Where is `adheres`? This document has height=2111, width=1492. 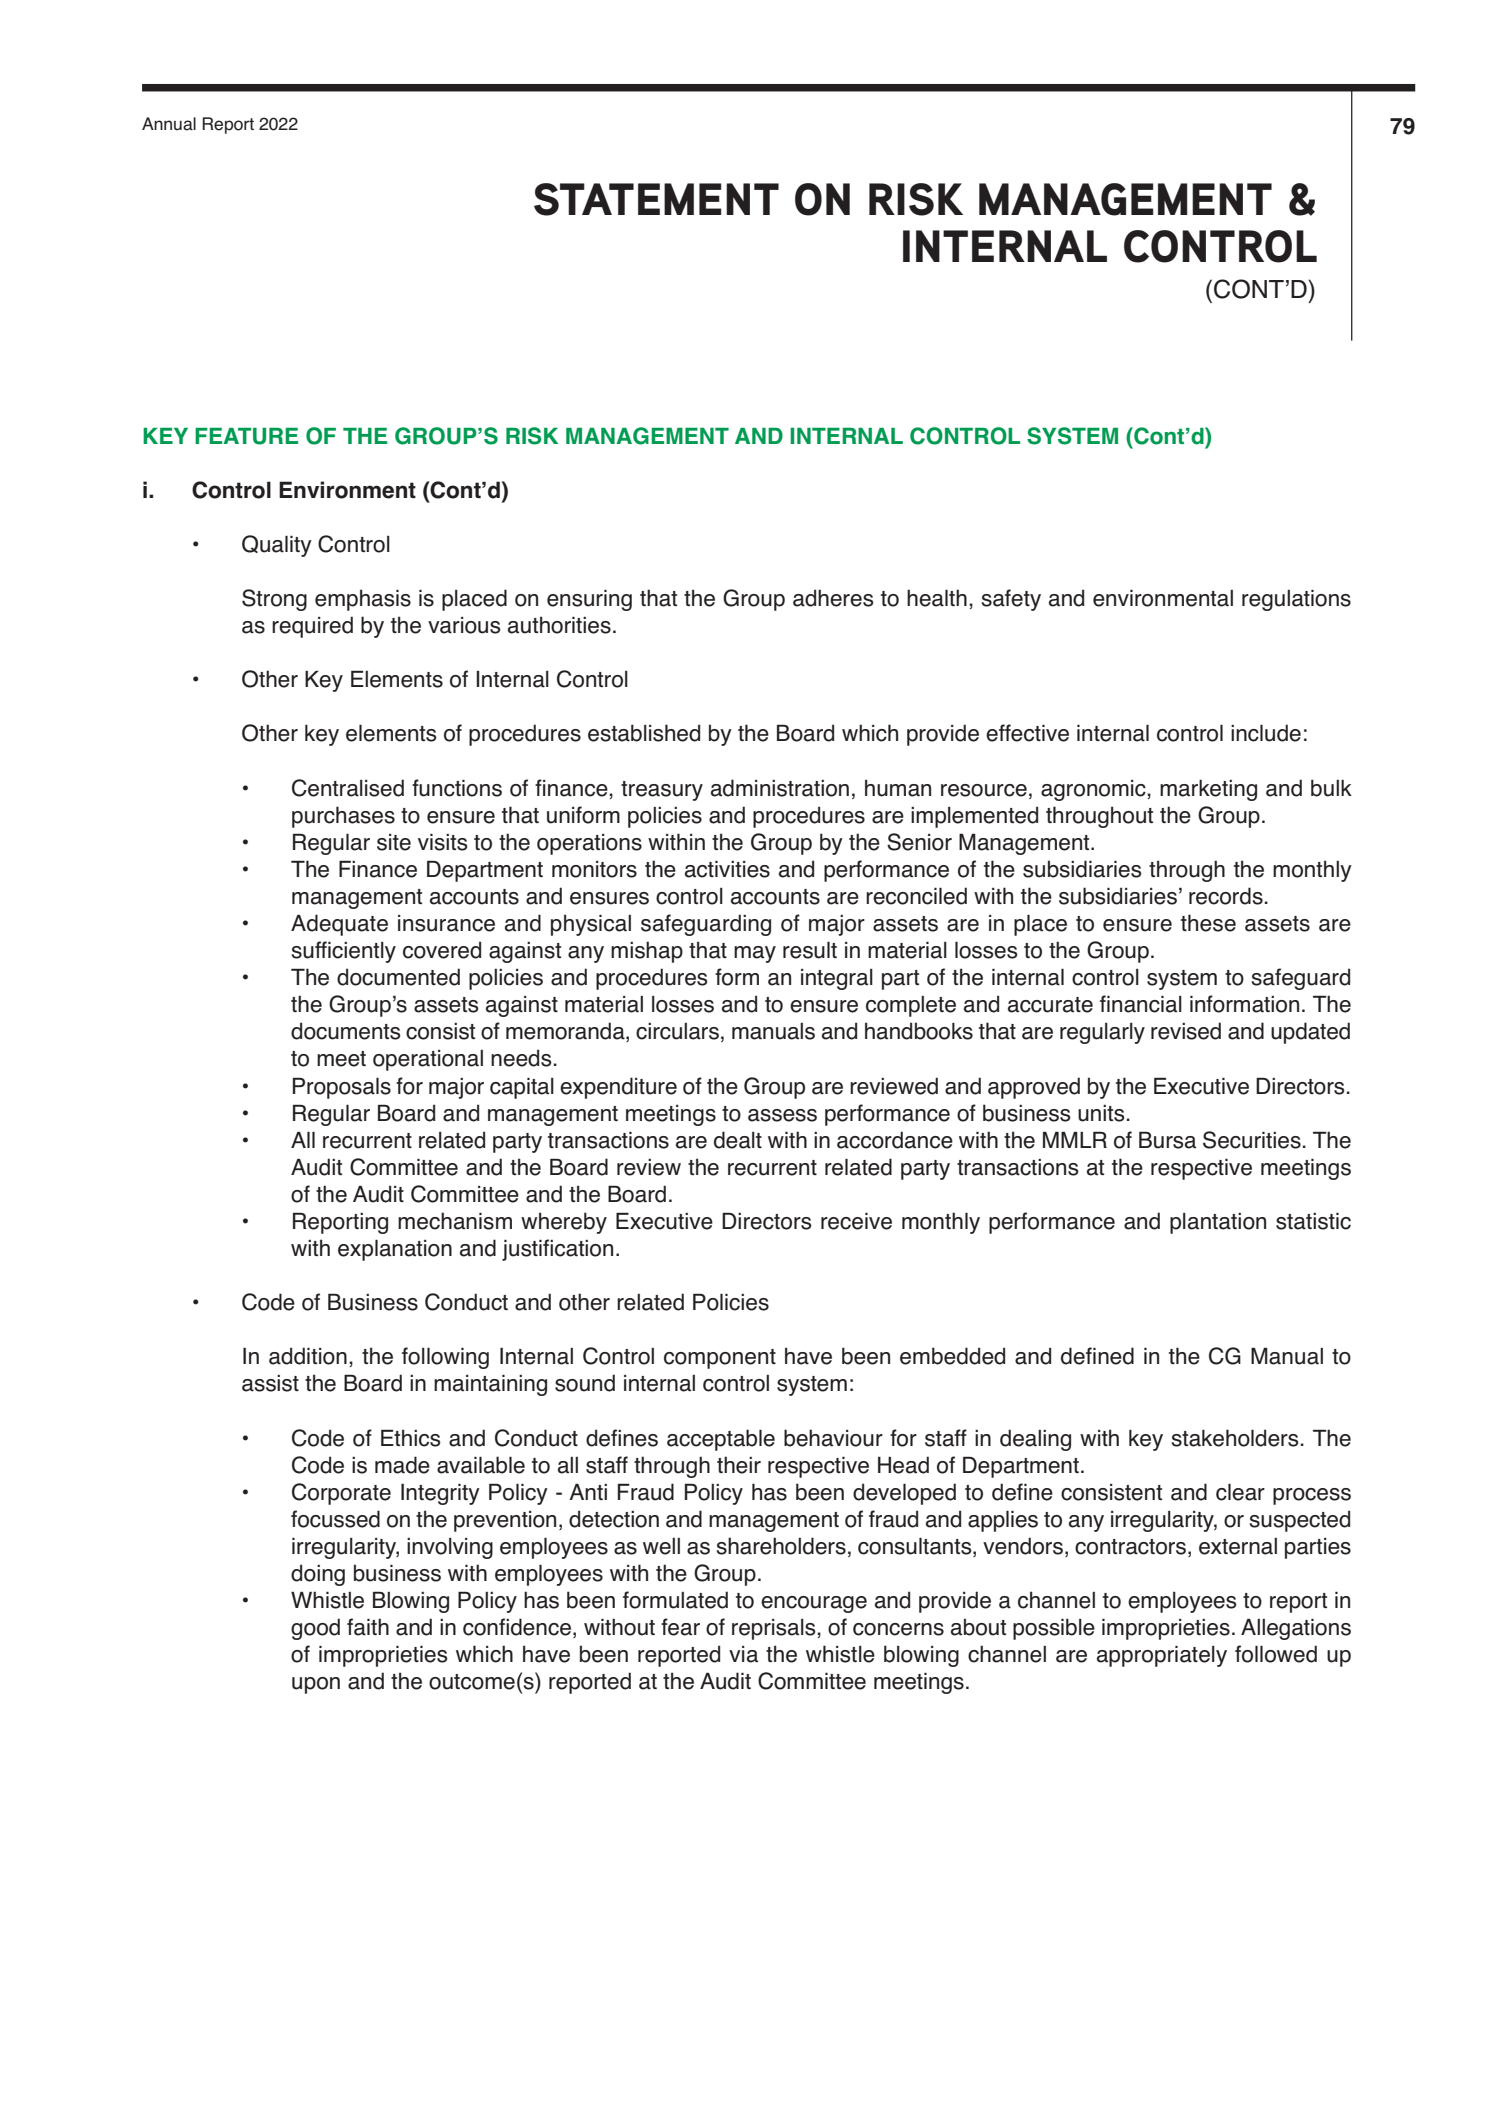
adheres is located at coordinates (833, 598).
